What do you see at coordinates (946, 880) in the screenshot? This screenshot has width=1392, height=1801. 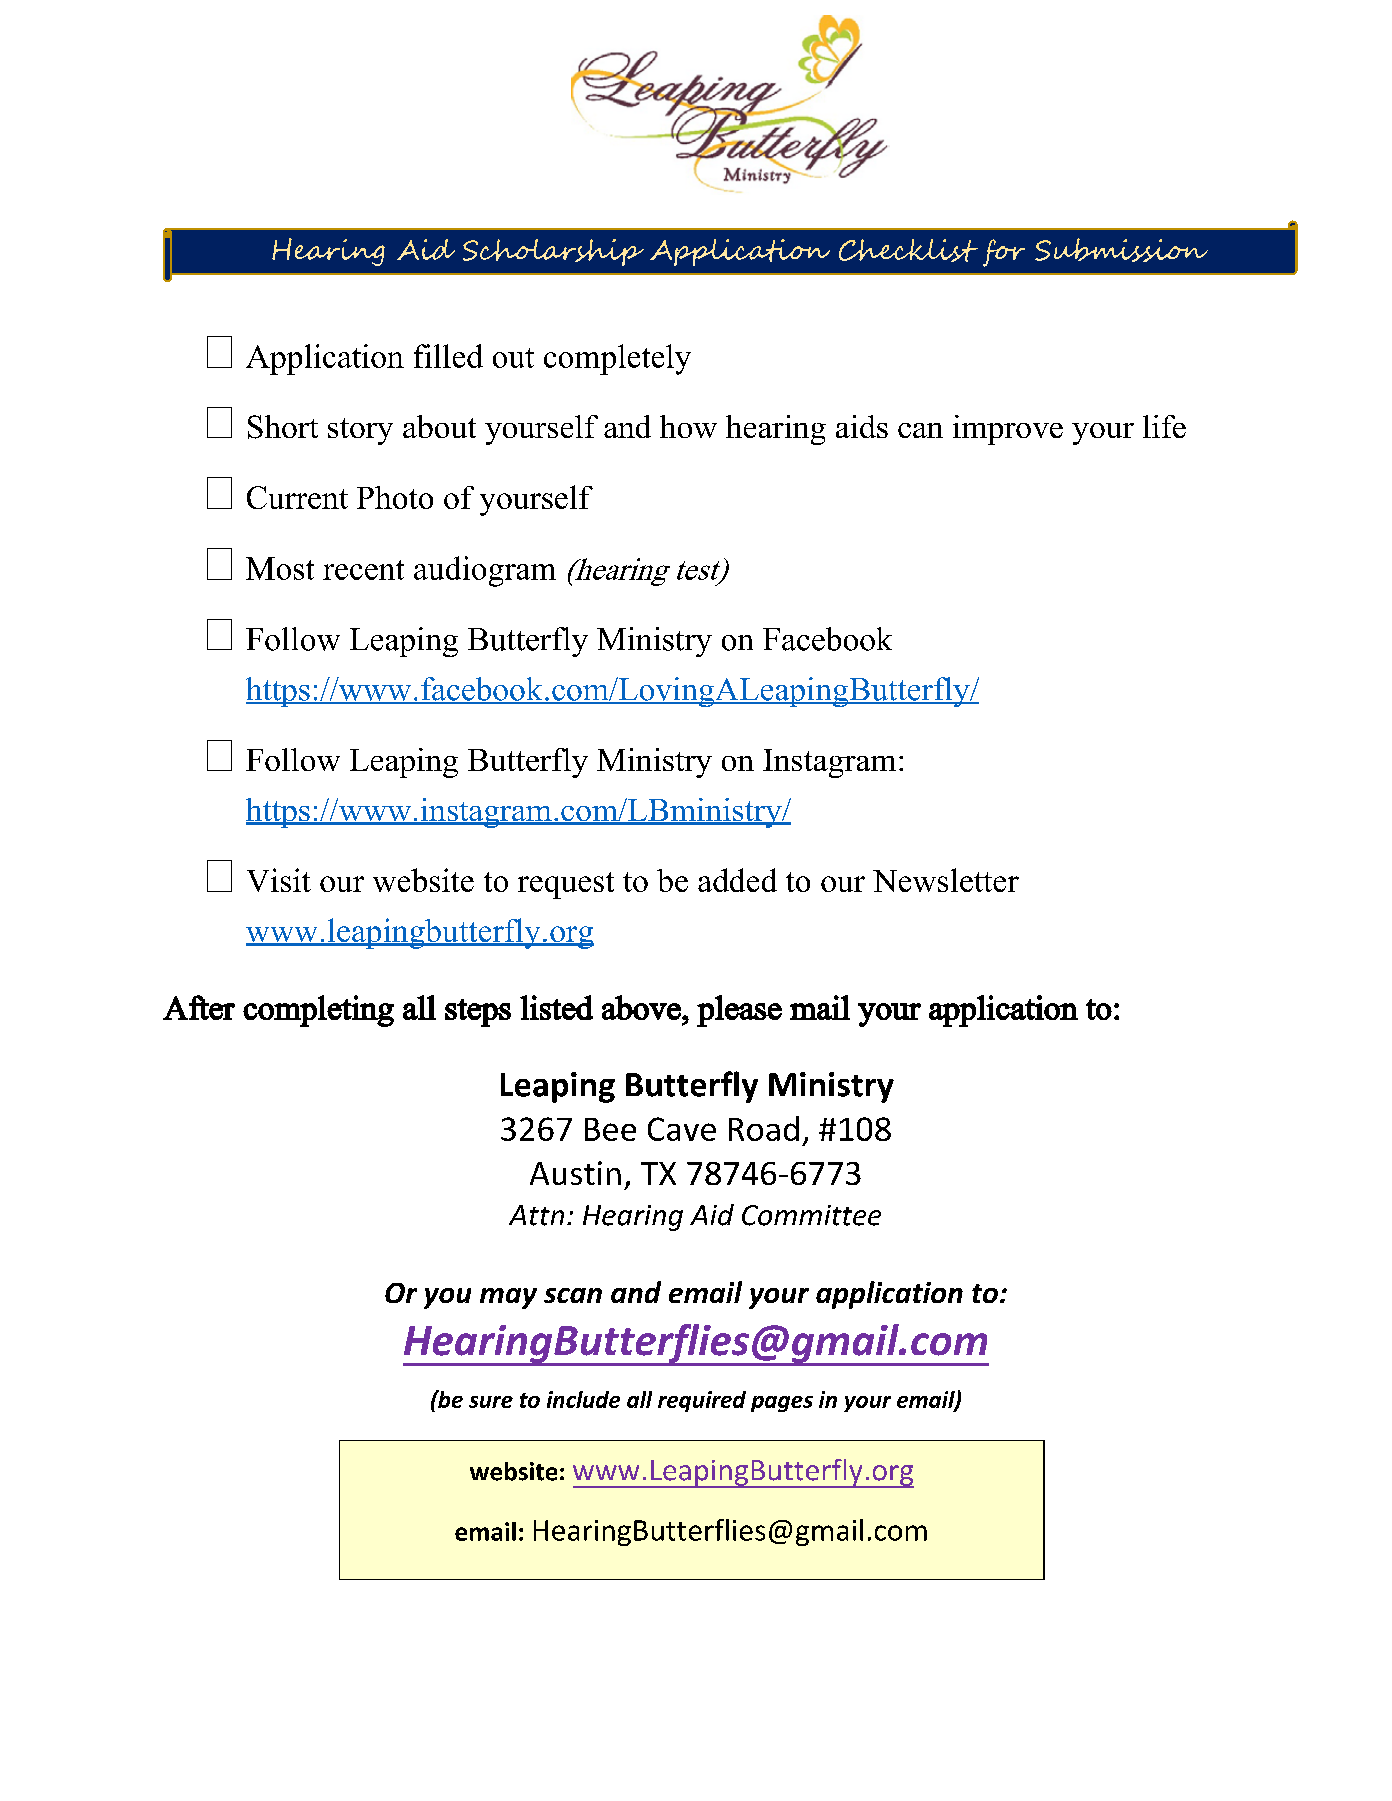 I see `Newsletter` at bounding box center [946, 880].
